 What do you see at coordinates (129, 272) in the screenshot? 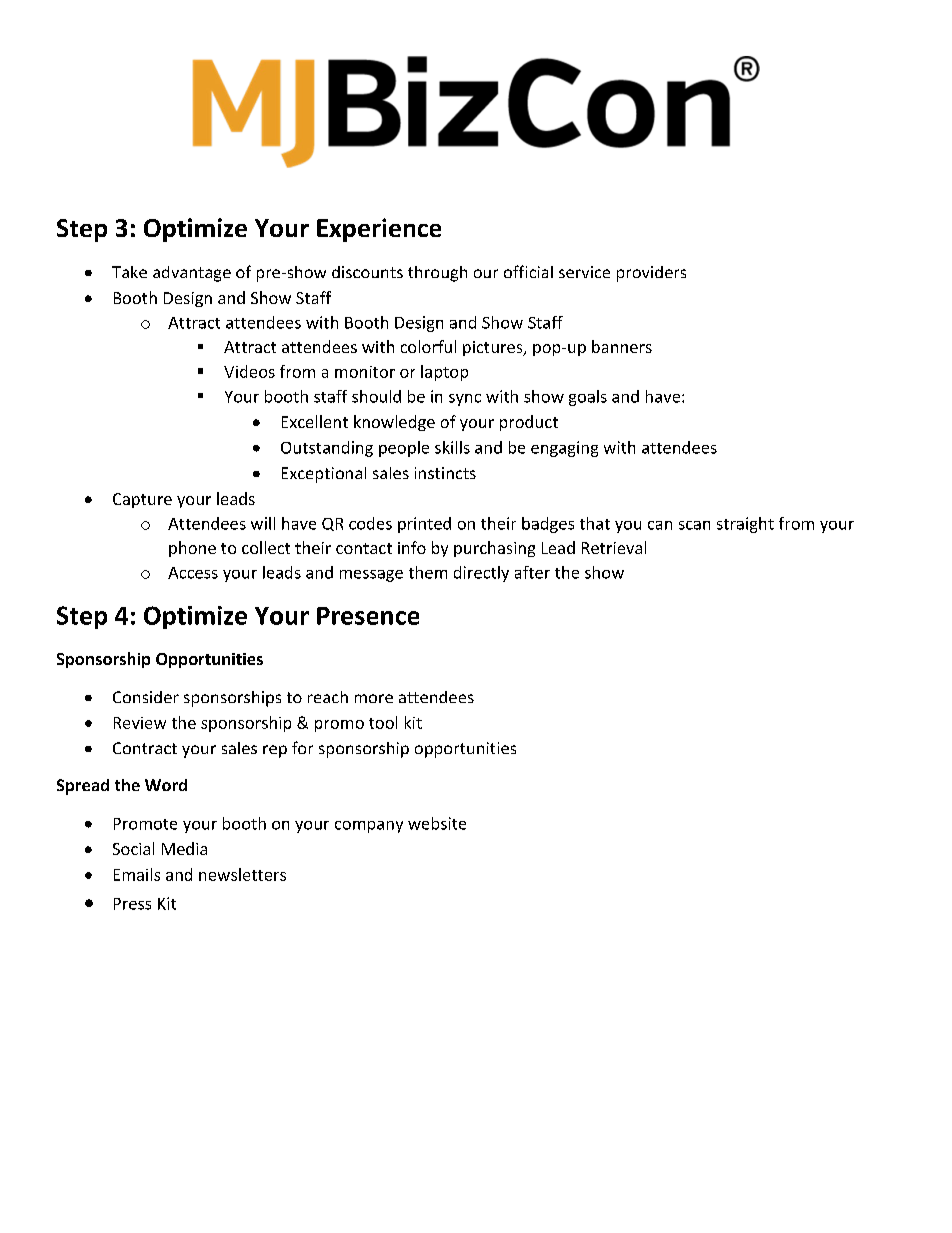
I see `Take` at bounding box center [129, 272].
